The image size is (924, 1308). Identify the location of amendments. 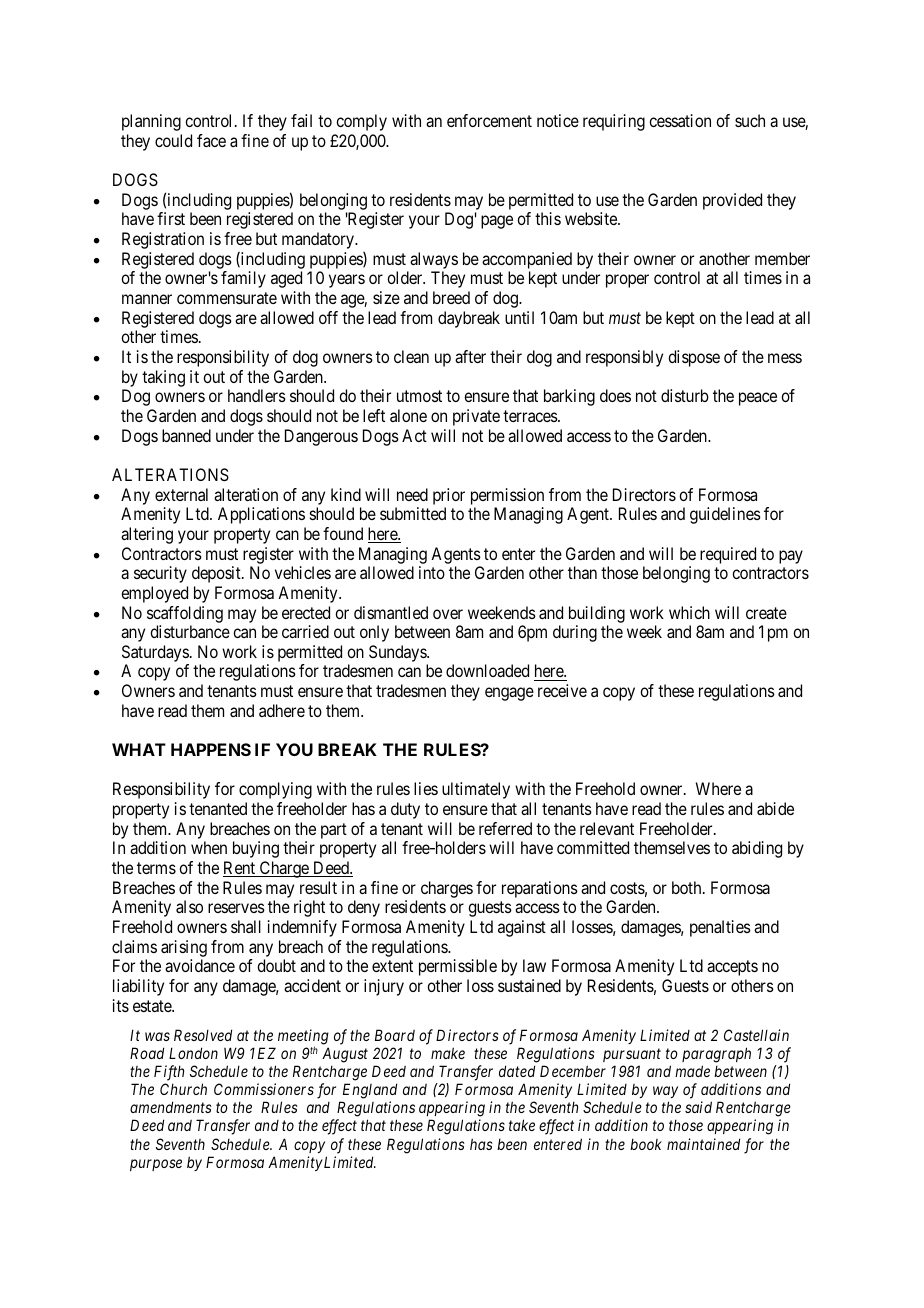
(171, 1107).
